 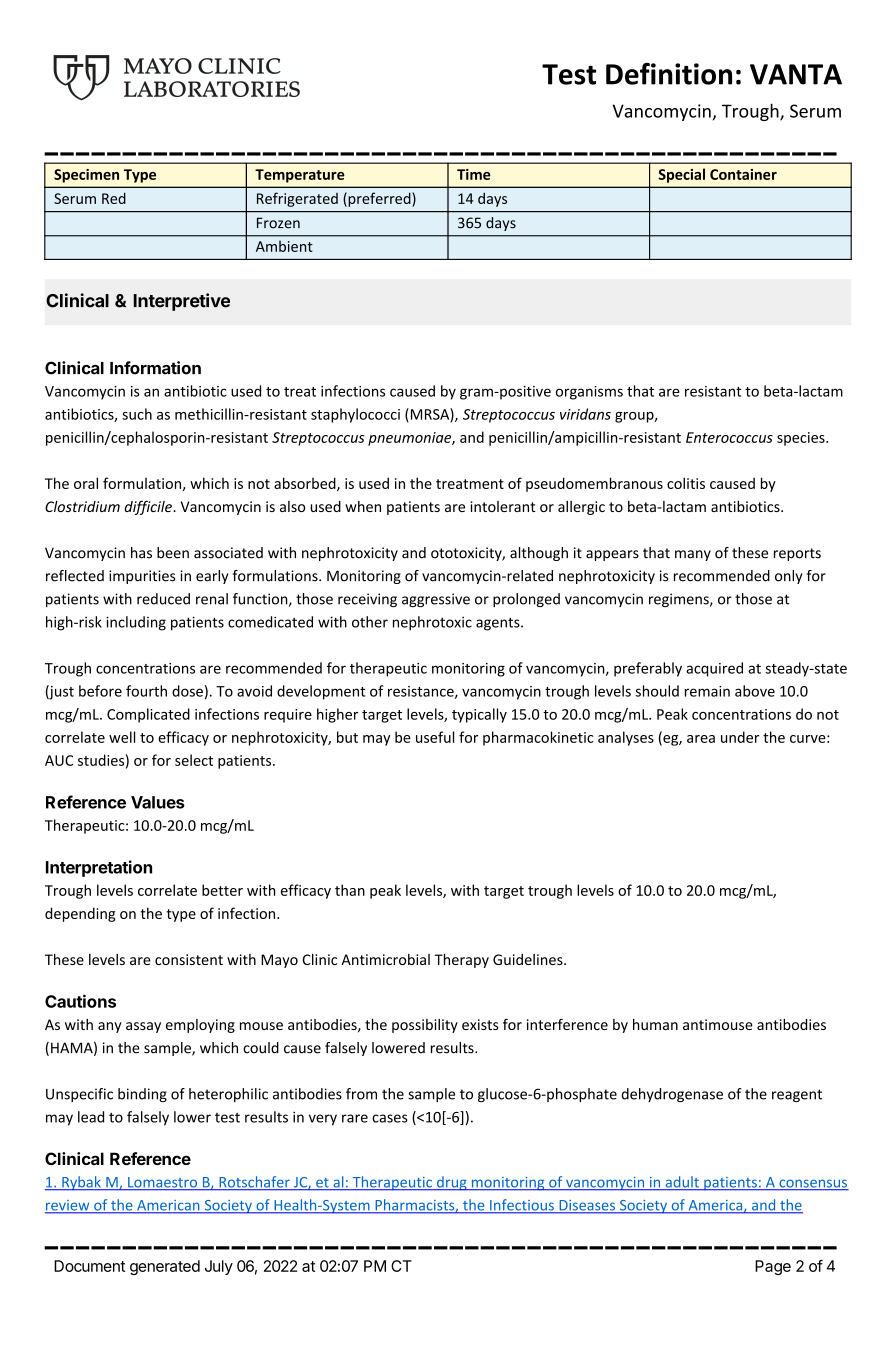 I want to click on Page, so click(x=773, y=1267).
